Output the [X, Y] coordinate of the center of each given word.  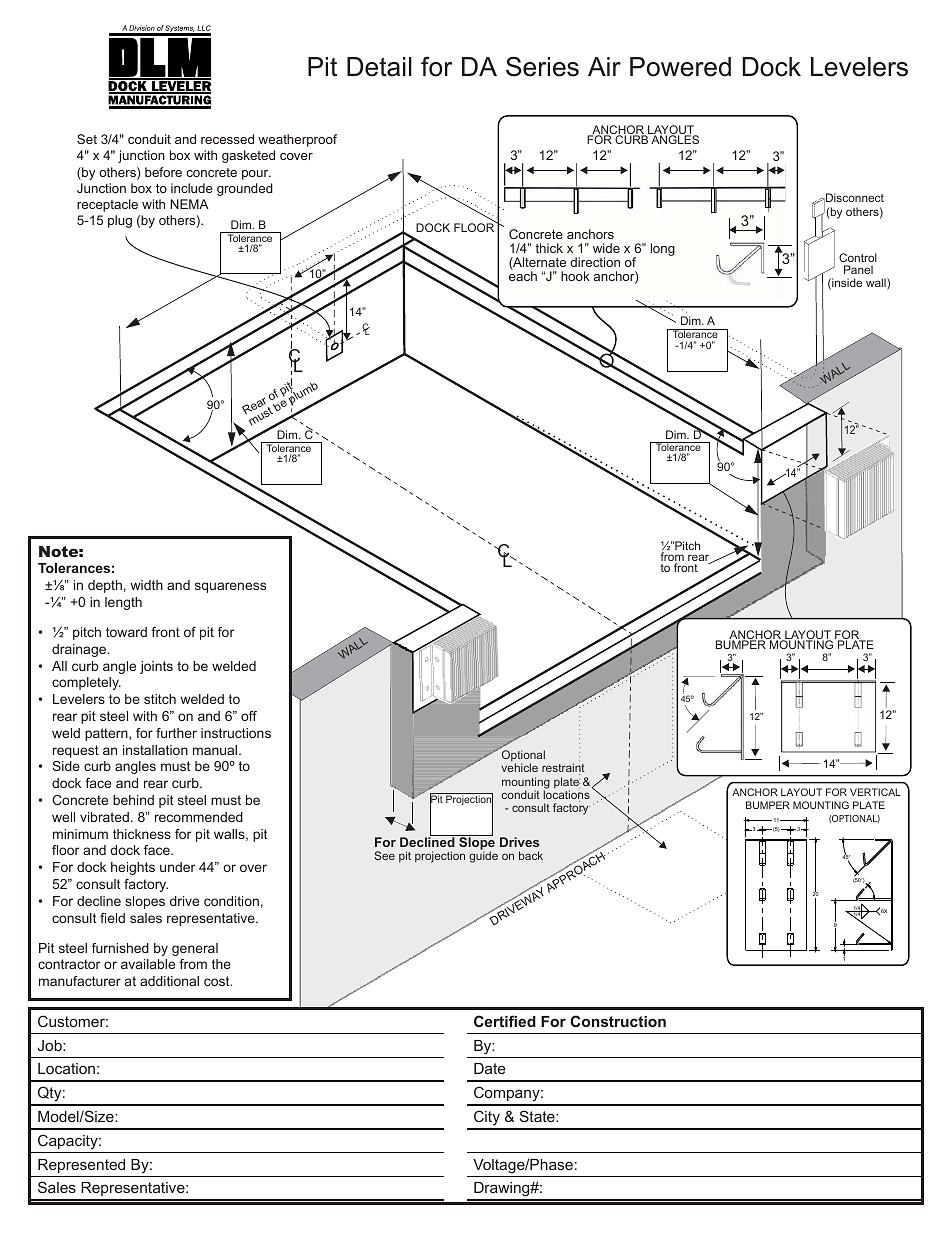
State [538, 1116]
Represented [81, 1166]
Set [87, 139]
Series [542, 66]
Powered [680, 67]
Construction [618, 1021]
